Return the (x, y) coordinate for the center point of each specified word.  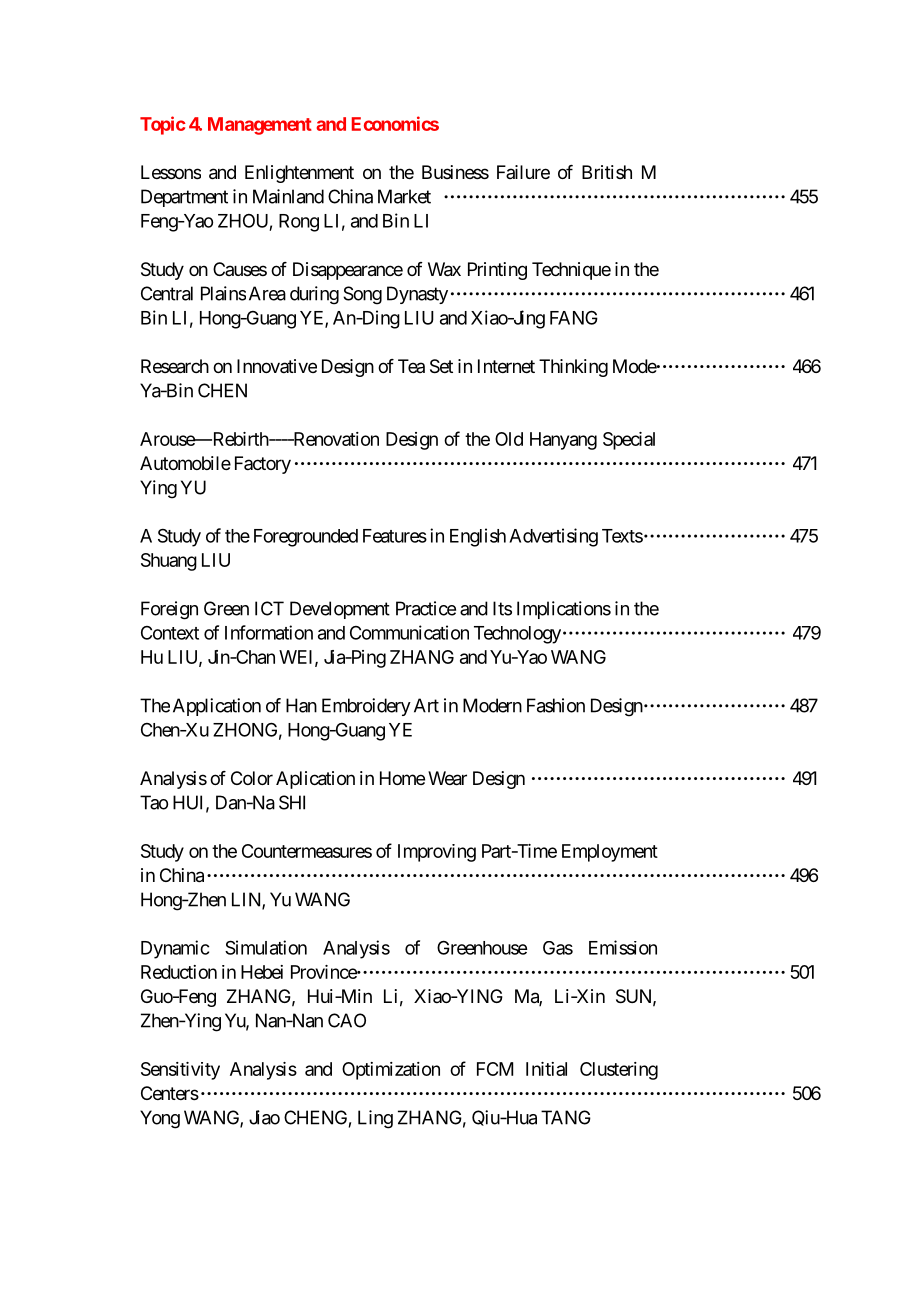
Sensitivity (180, 1071)
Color (252, 778)
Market (404, 196)
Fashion (556, 705)
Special (629, 441)
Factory (263, 465)
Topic (163, 125)
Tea (411, 366)
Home (402, 778)
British (607, 172)
